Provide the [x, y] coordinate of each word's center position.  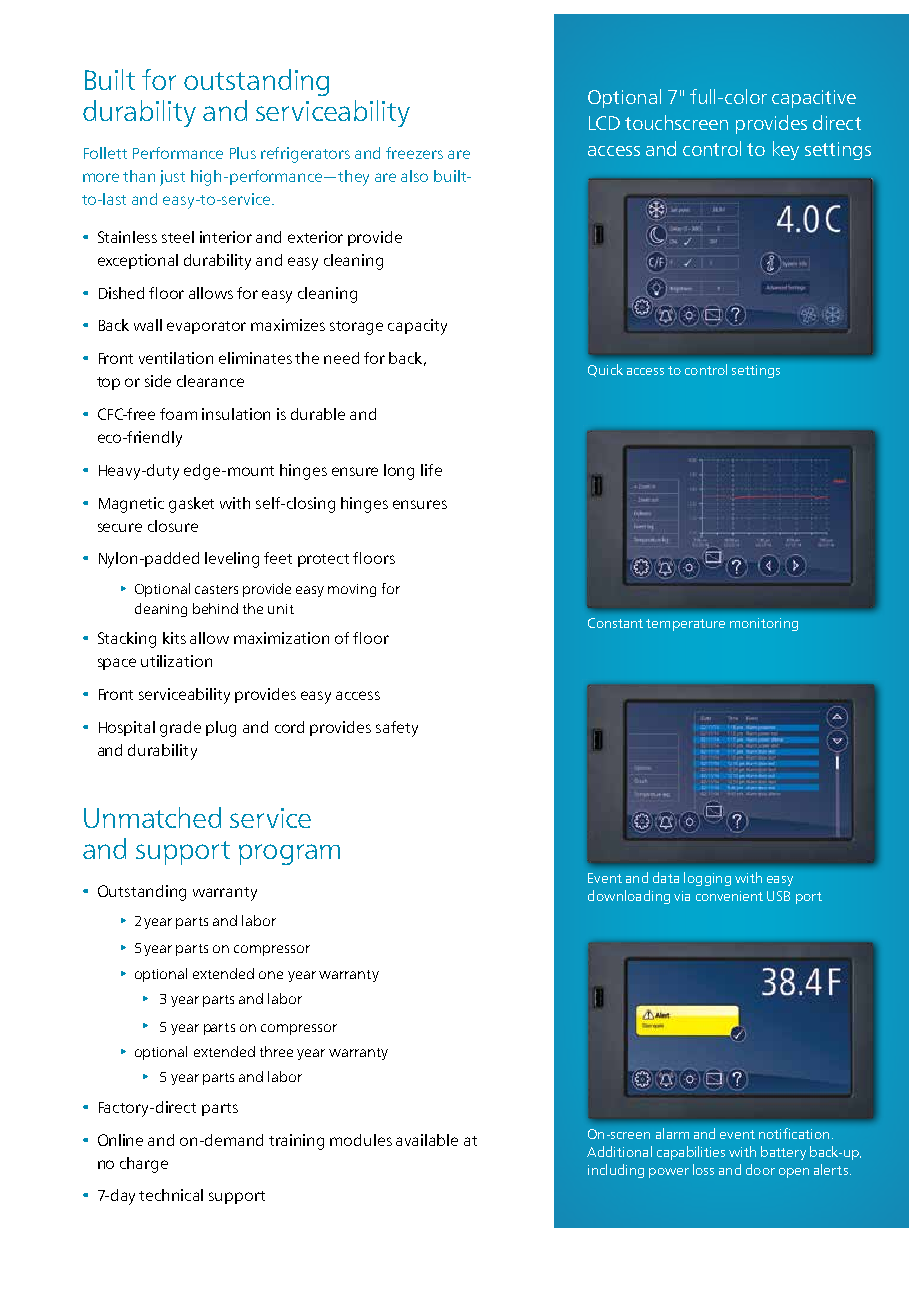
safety [397, 729]
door [760, 1169]
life [431, 470]
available [427, 1140]
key [786, 150]
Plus [243, 153]
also [414, 176]
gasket [191, 505]
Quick [605, 370]
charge [144, 1165]
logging [707, 879]
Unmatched [152, 817]
